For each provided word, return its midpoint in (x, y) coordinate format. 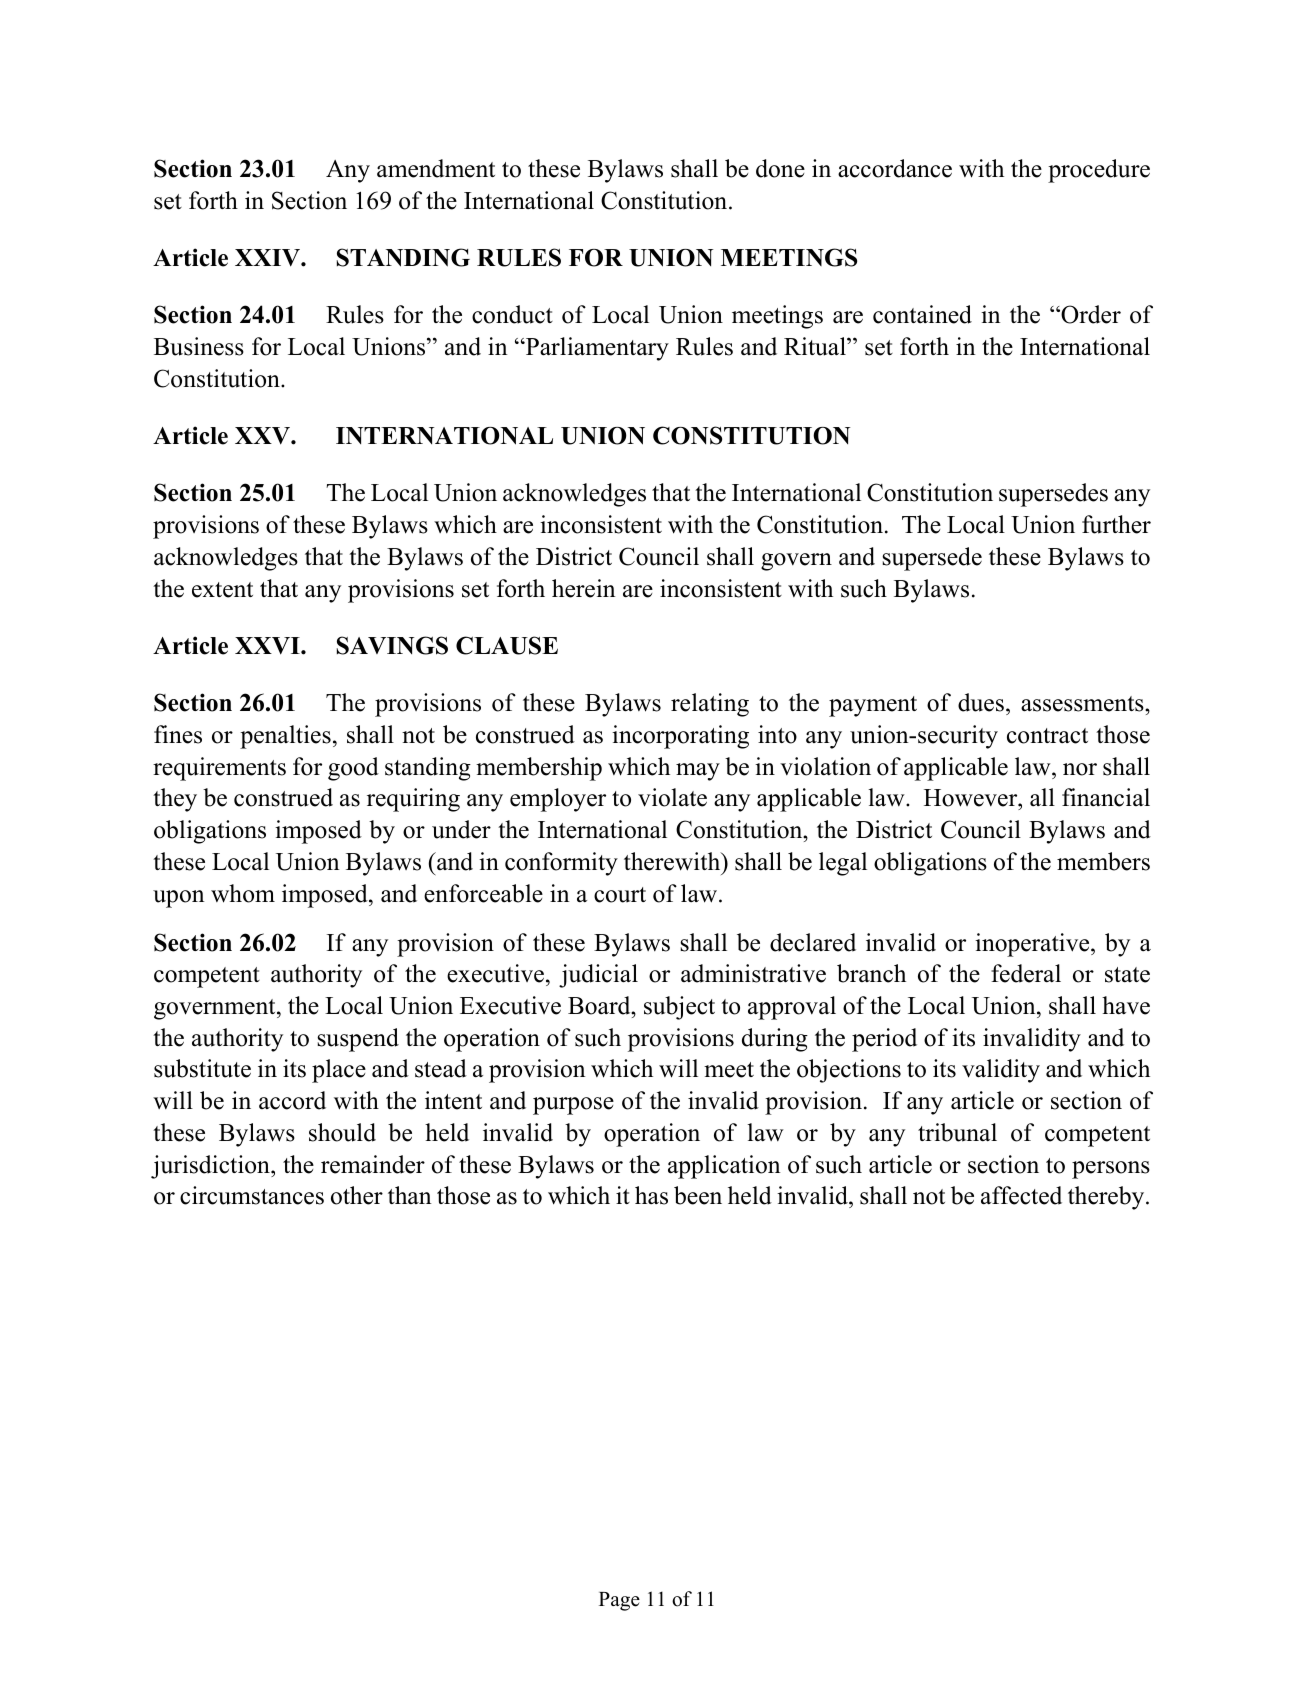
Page (619, 1601)
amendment (436, 168)
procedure (1099, 171)
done (780, 168)
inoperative (1033, 945)
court (620, 895)
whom (243, 893)
